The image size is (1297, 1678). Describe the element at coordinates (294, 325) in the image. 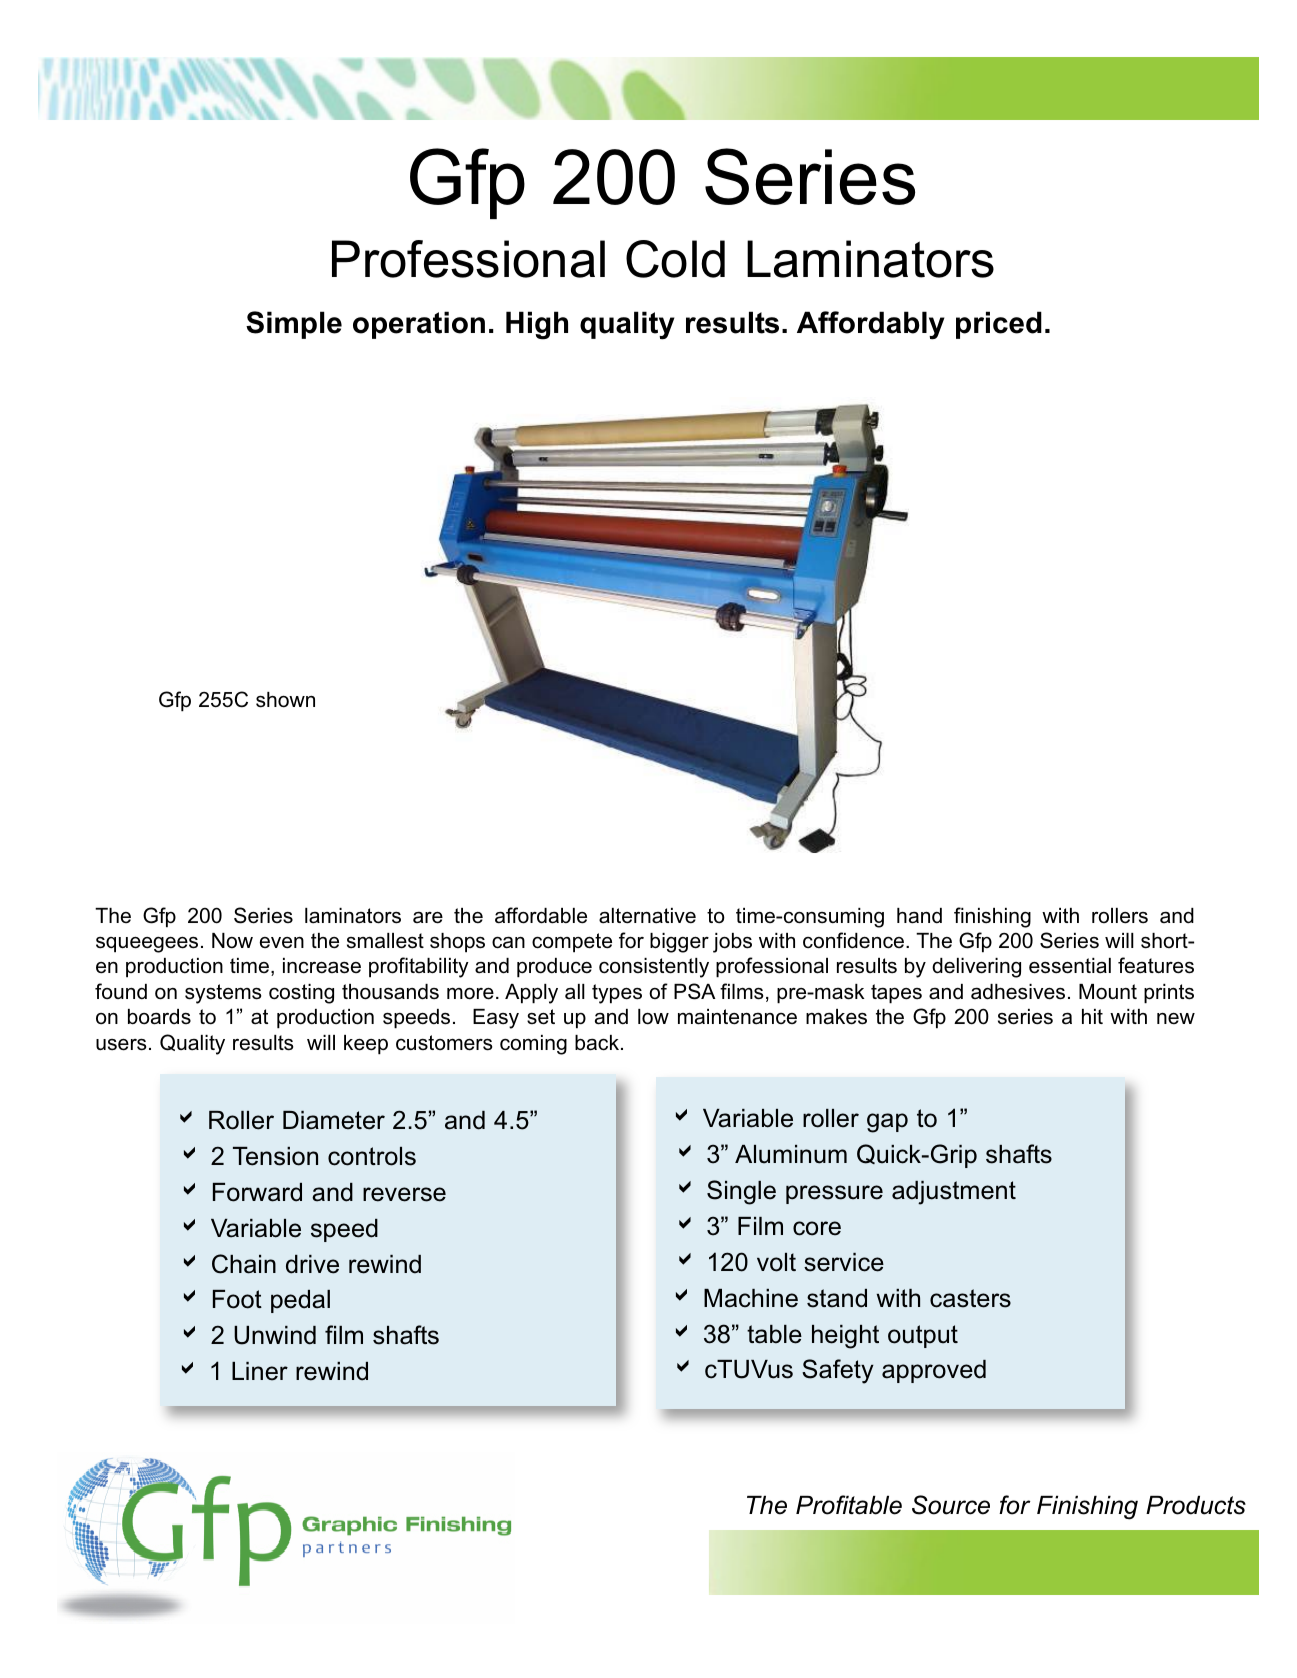

I see `Simple` at that location.
